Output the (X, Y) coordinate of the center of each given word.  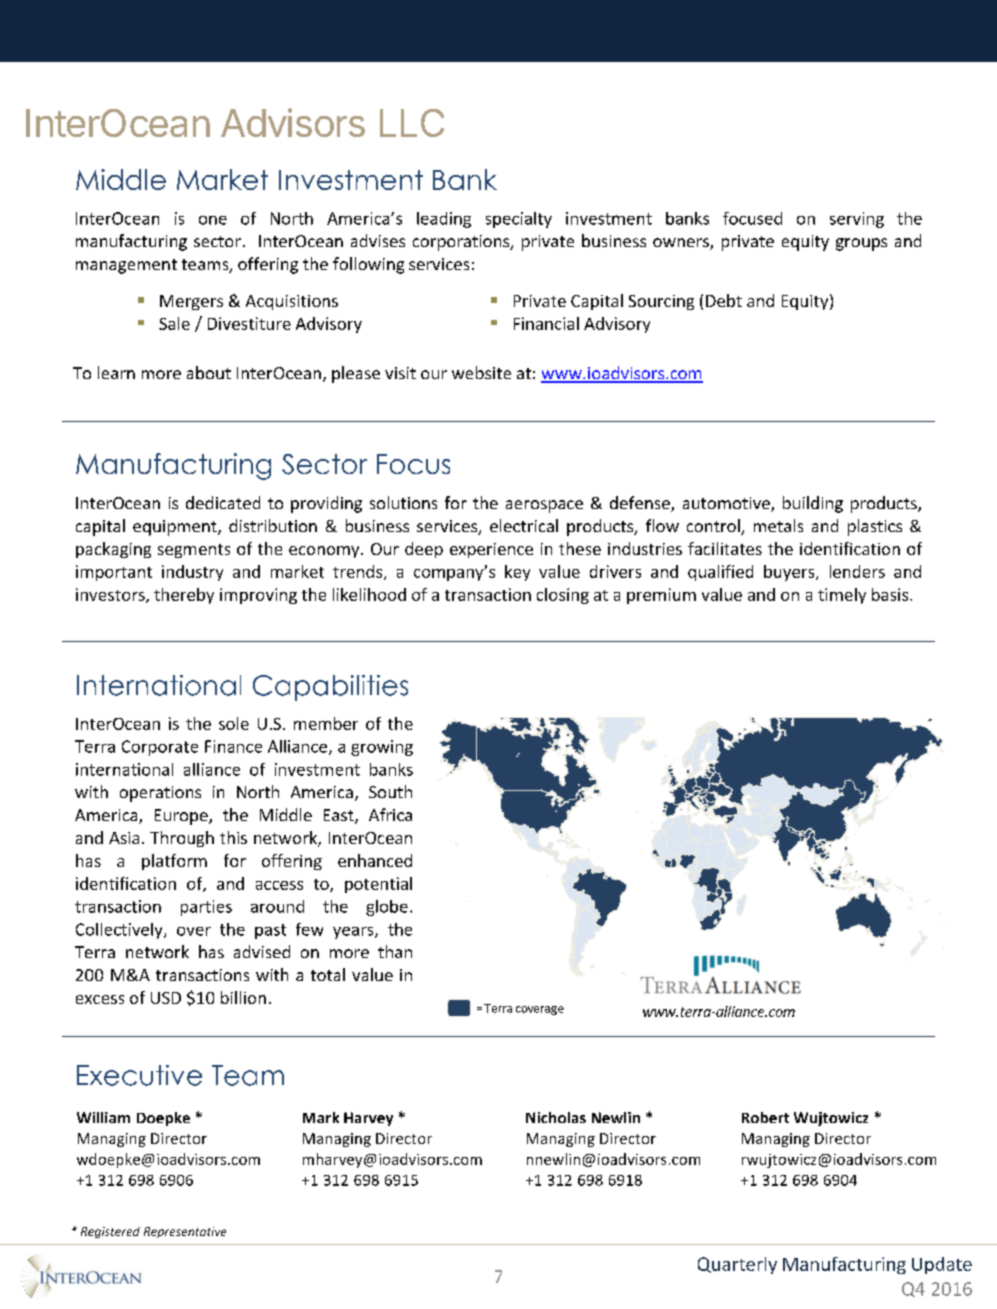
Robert (765, 1117)
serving (857, 220)
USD (166, 998)
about (209, 372)
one (213, 220)
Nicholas (556, 1117)
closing (563, 596)
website (481, 372)
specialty (519, 220)
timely (842, 596)
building (813, 504)
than (395, 951)
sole (234, 723)
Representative (185, 1232)
